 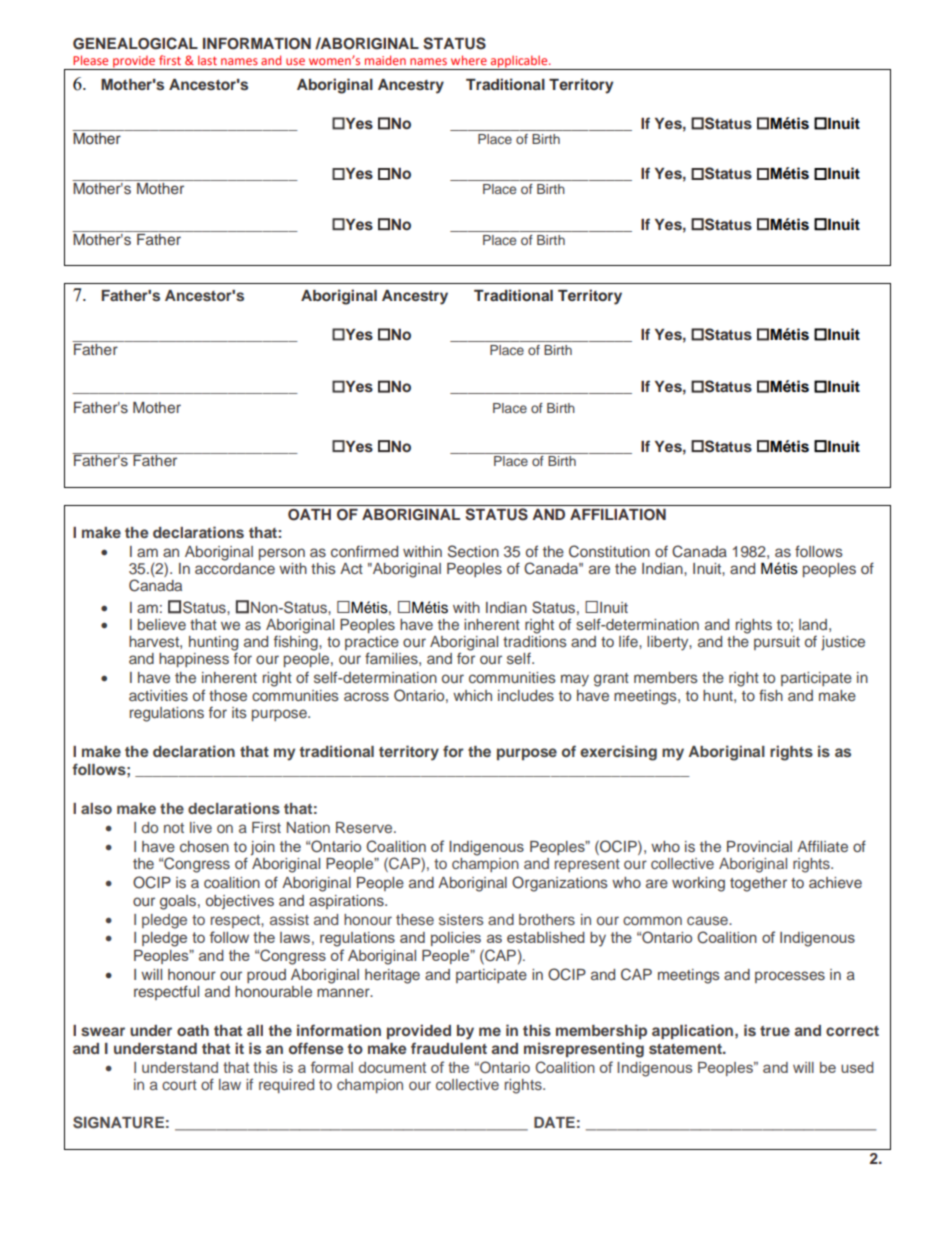 What do you see at coordinates (207, 60) in the screenshot?
I see `last` at bounding box center [207, 60].
